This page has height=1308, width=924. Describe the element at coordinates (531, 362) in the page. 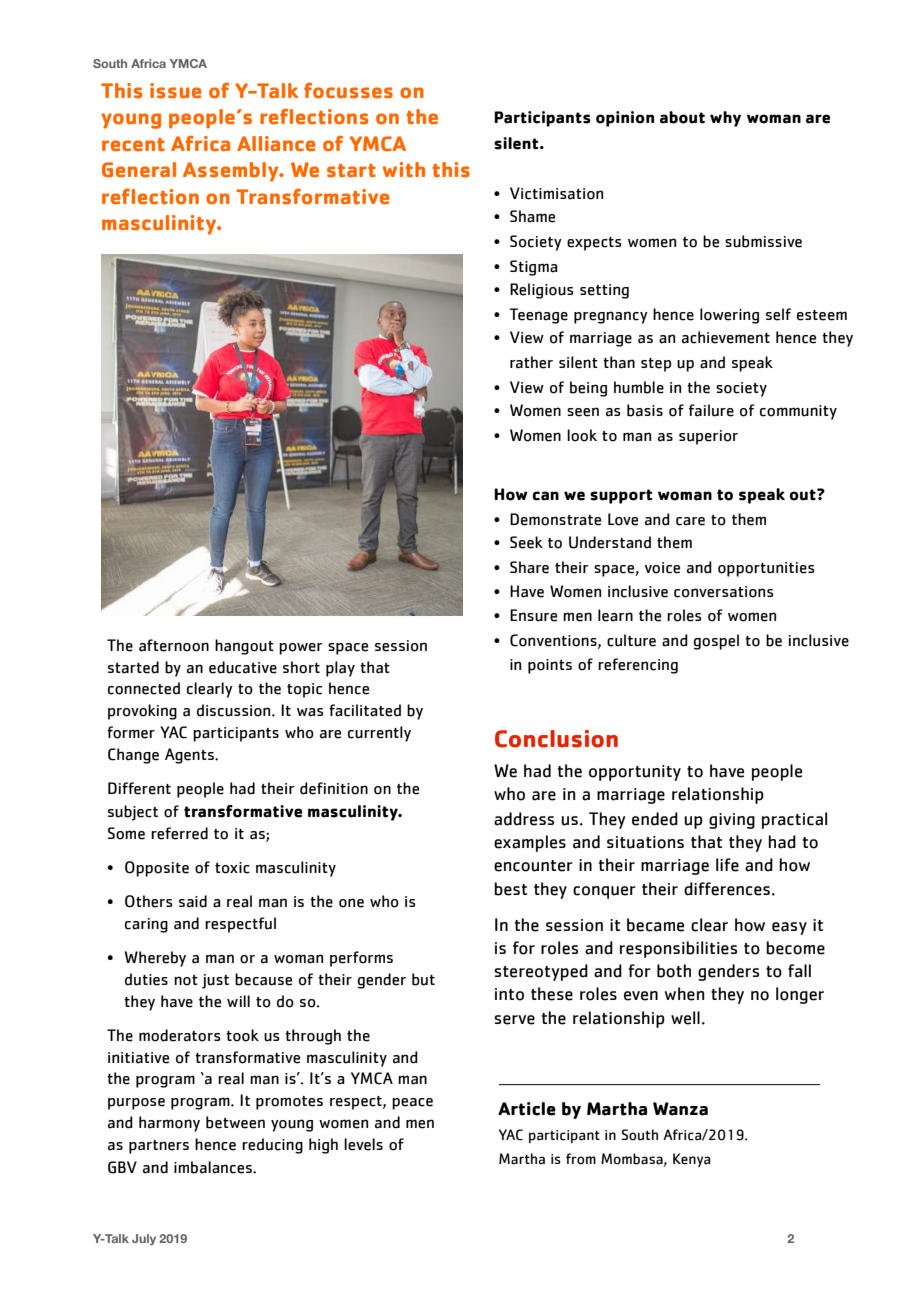

I see `rather` at that location.
